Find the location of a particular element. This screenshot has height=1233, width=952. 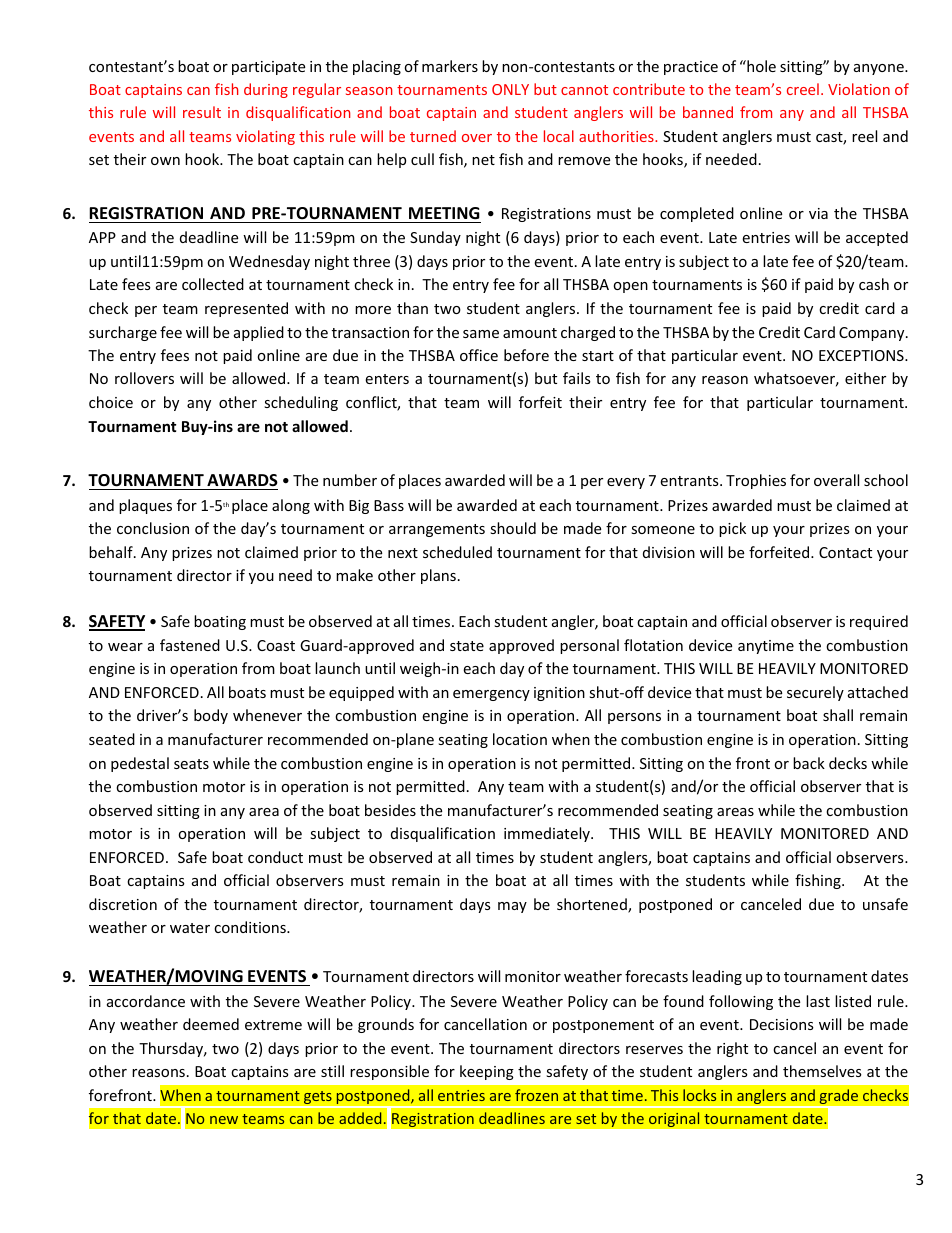

same is located at coordinates (481, 334).
